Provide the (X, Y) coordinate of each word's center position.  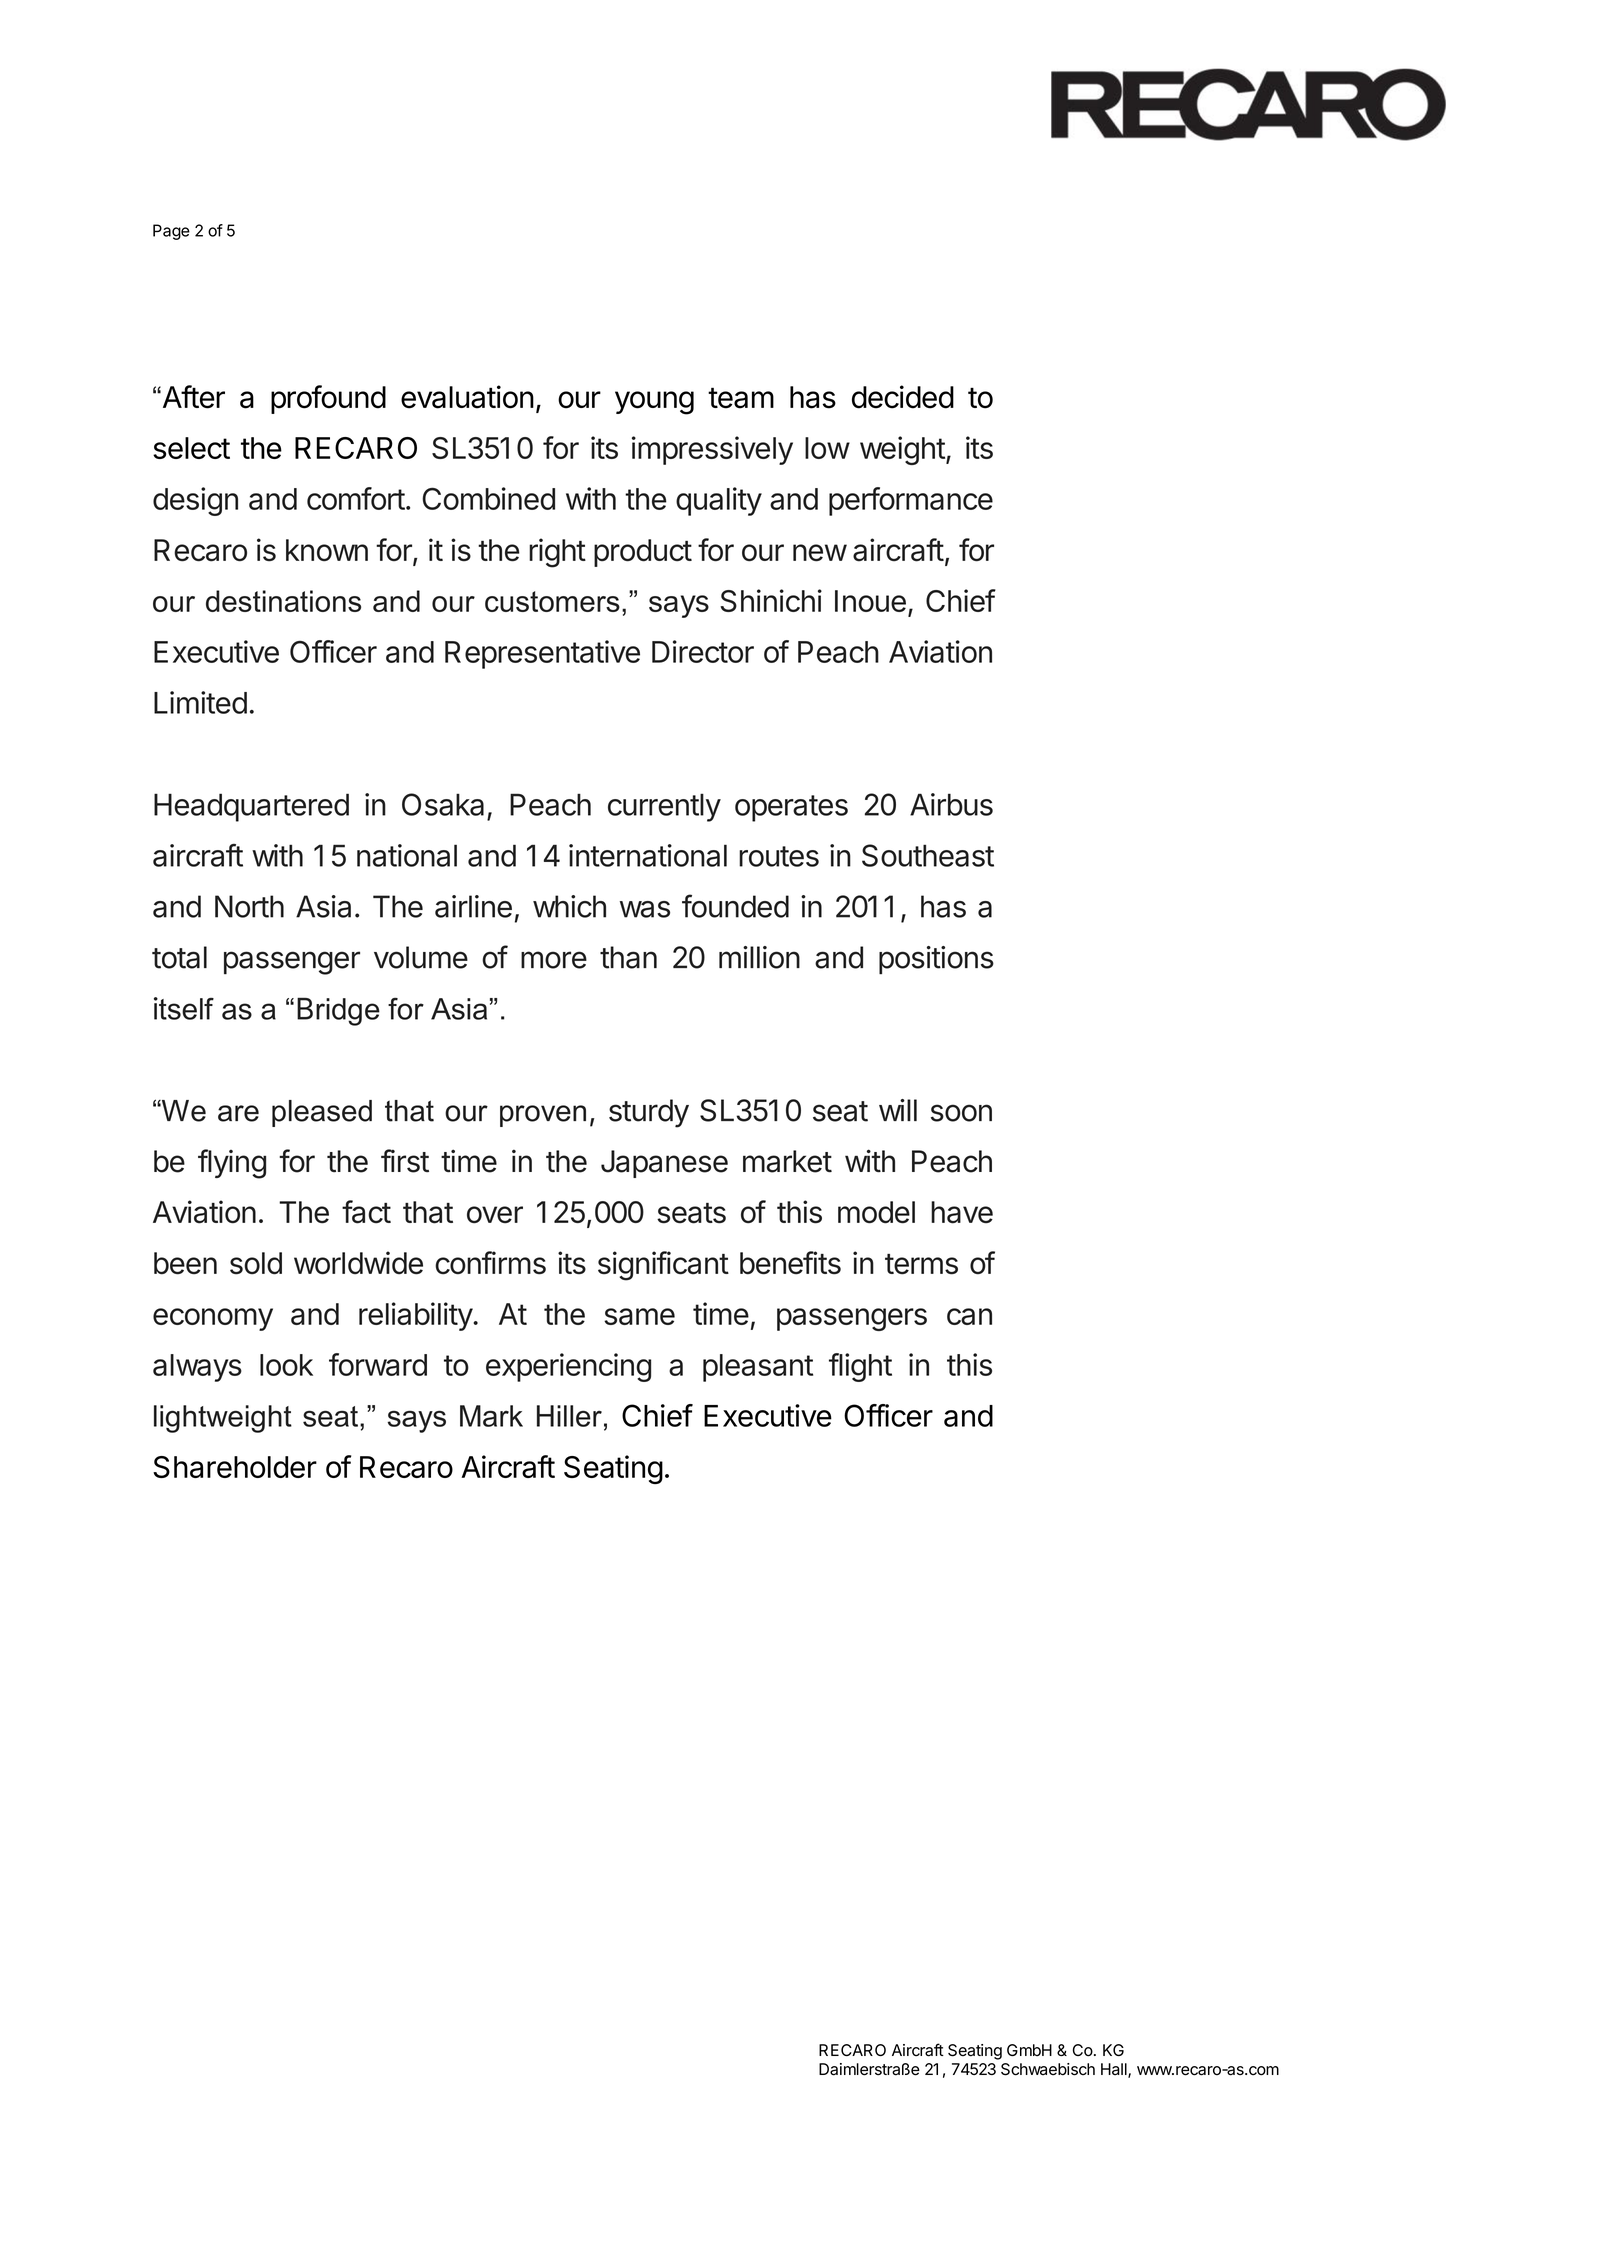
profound (328, 399)
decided (903, 397)
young (654, 403)
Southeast (928, 855)
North (249, 906)
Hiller (569, 1416)
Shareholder (235, 1467)
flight (860, 1367)
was (645, 909)
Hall (1115, 2070)
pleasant (758, 1368)
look (286, 1365)
